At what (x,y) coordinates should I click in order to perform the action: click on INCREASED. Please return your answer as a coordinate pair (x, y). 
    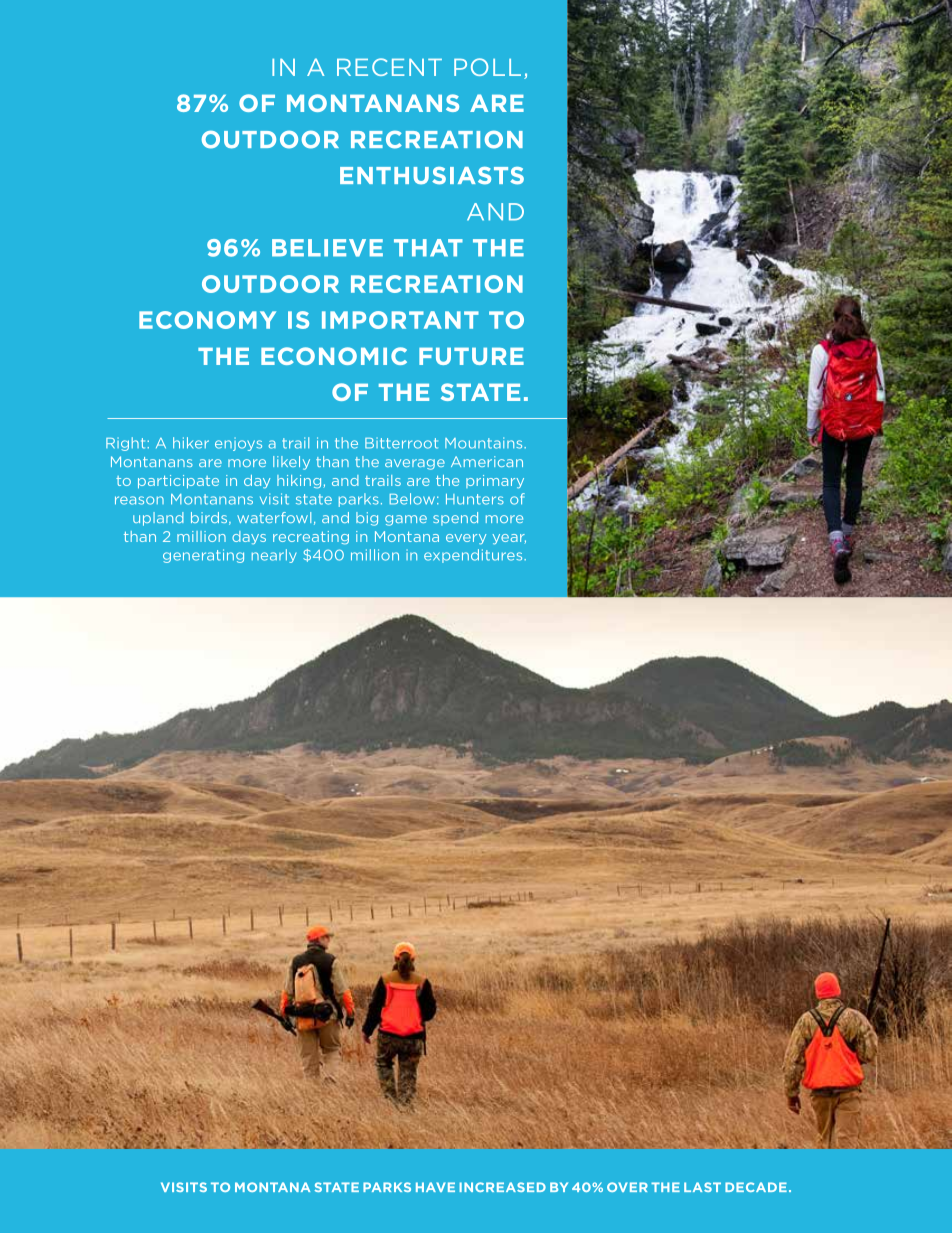
    Looking at the image, I should click on (502, 1187).
